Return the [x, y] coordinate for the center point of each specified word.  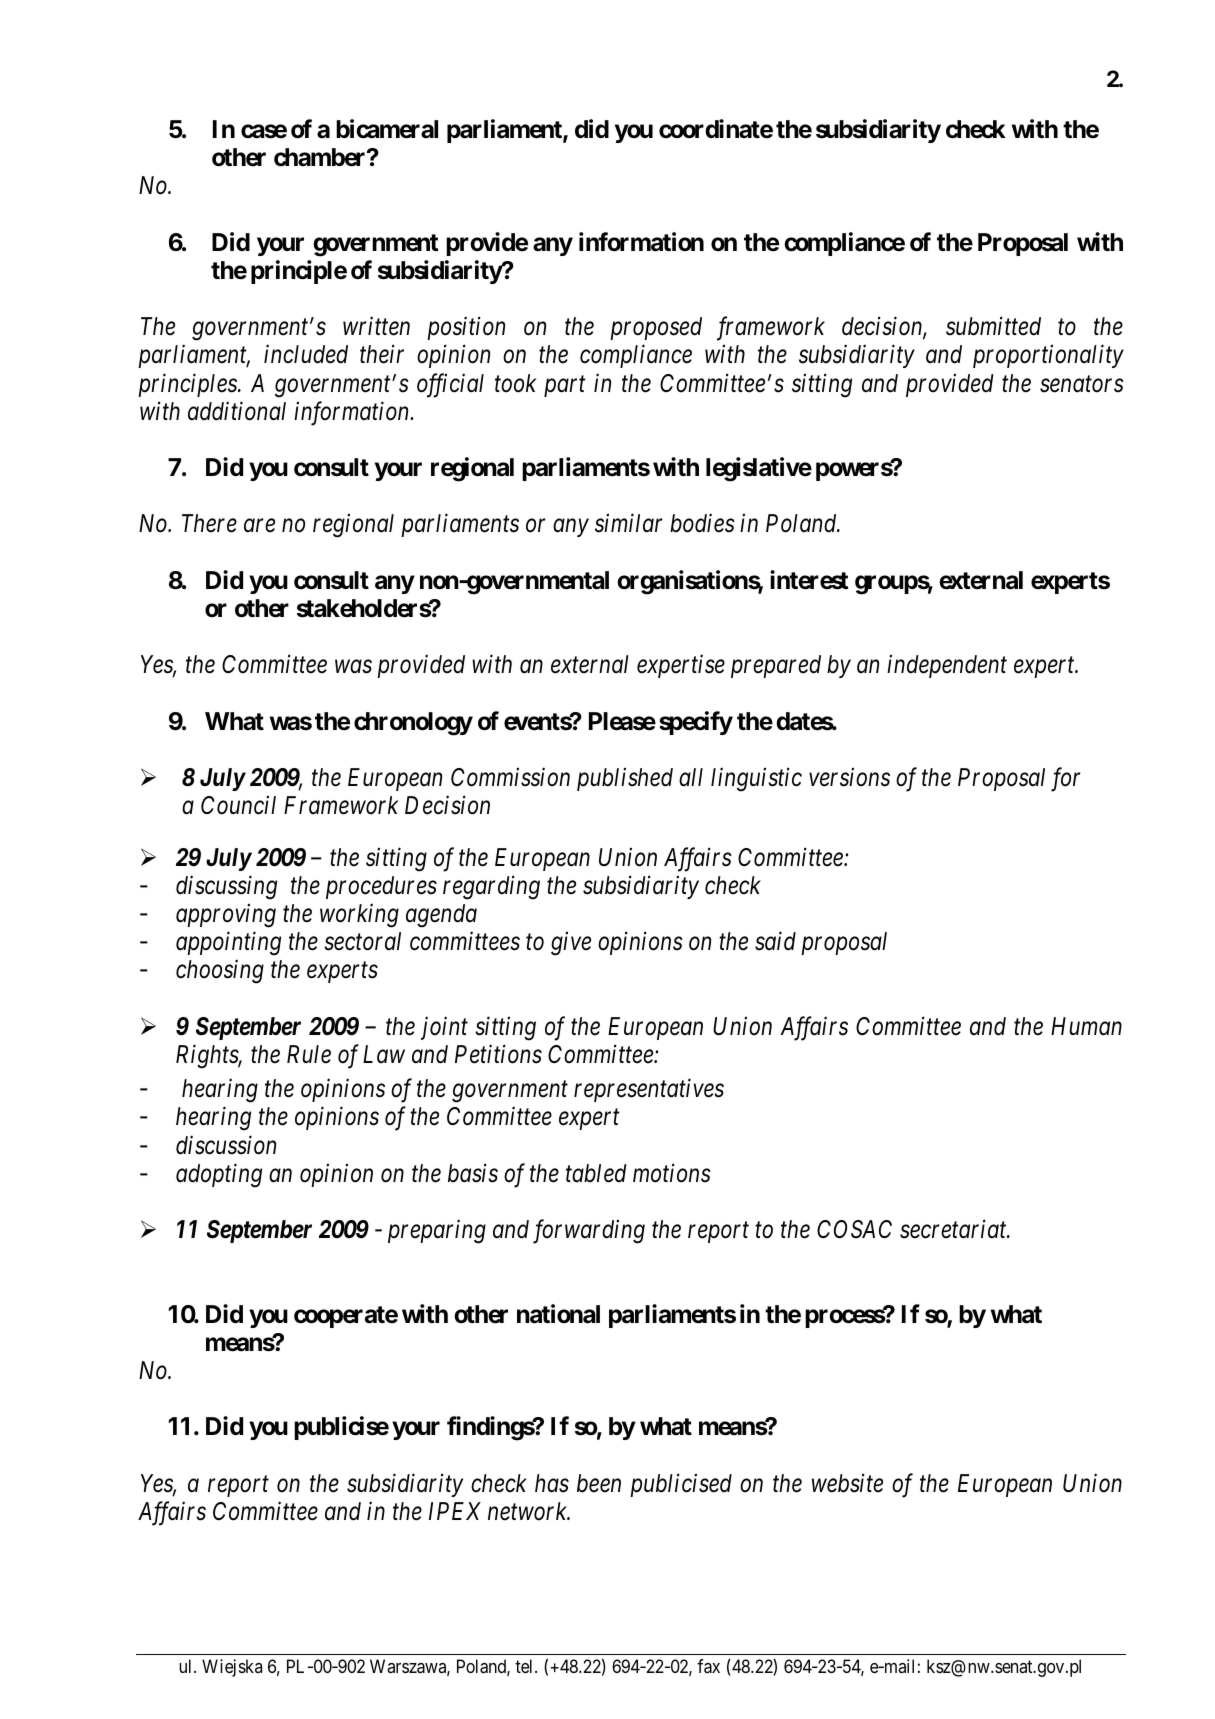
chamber [321, 157]
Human [1086, 1026]
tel [525, 1666]
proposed [656, 328]
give [571, 944]
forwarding [589, 1231]
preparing [437, 1232]
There [209, 523]
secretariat [954, 1229]
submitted [993, 326]
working [359, 915]
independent [947, 666]
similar [628, 523]
